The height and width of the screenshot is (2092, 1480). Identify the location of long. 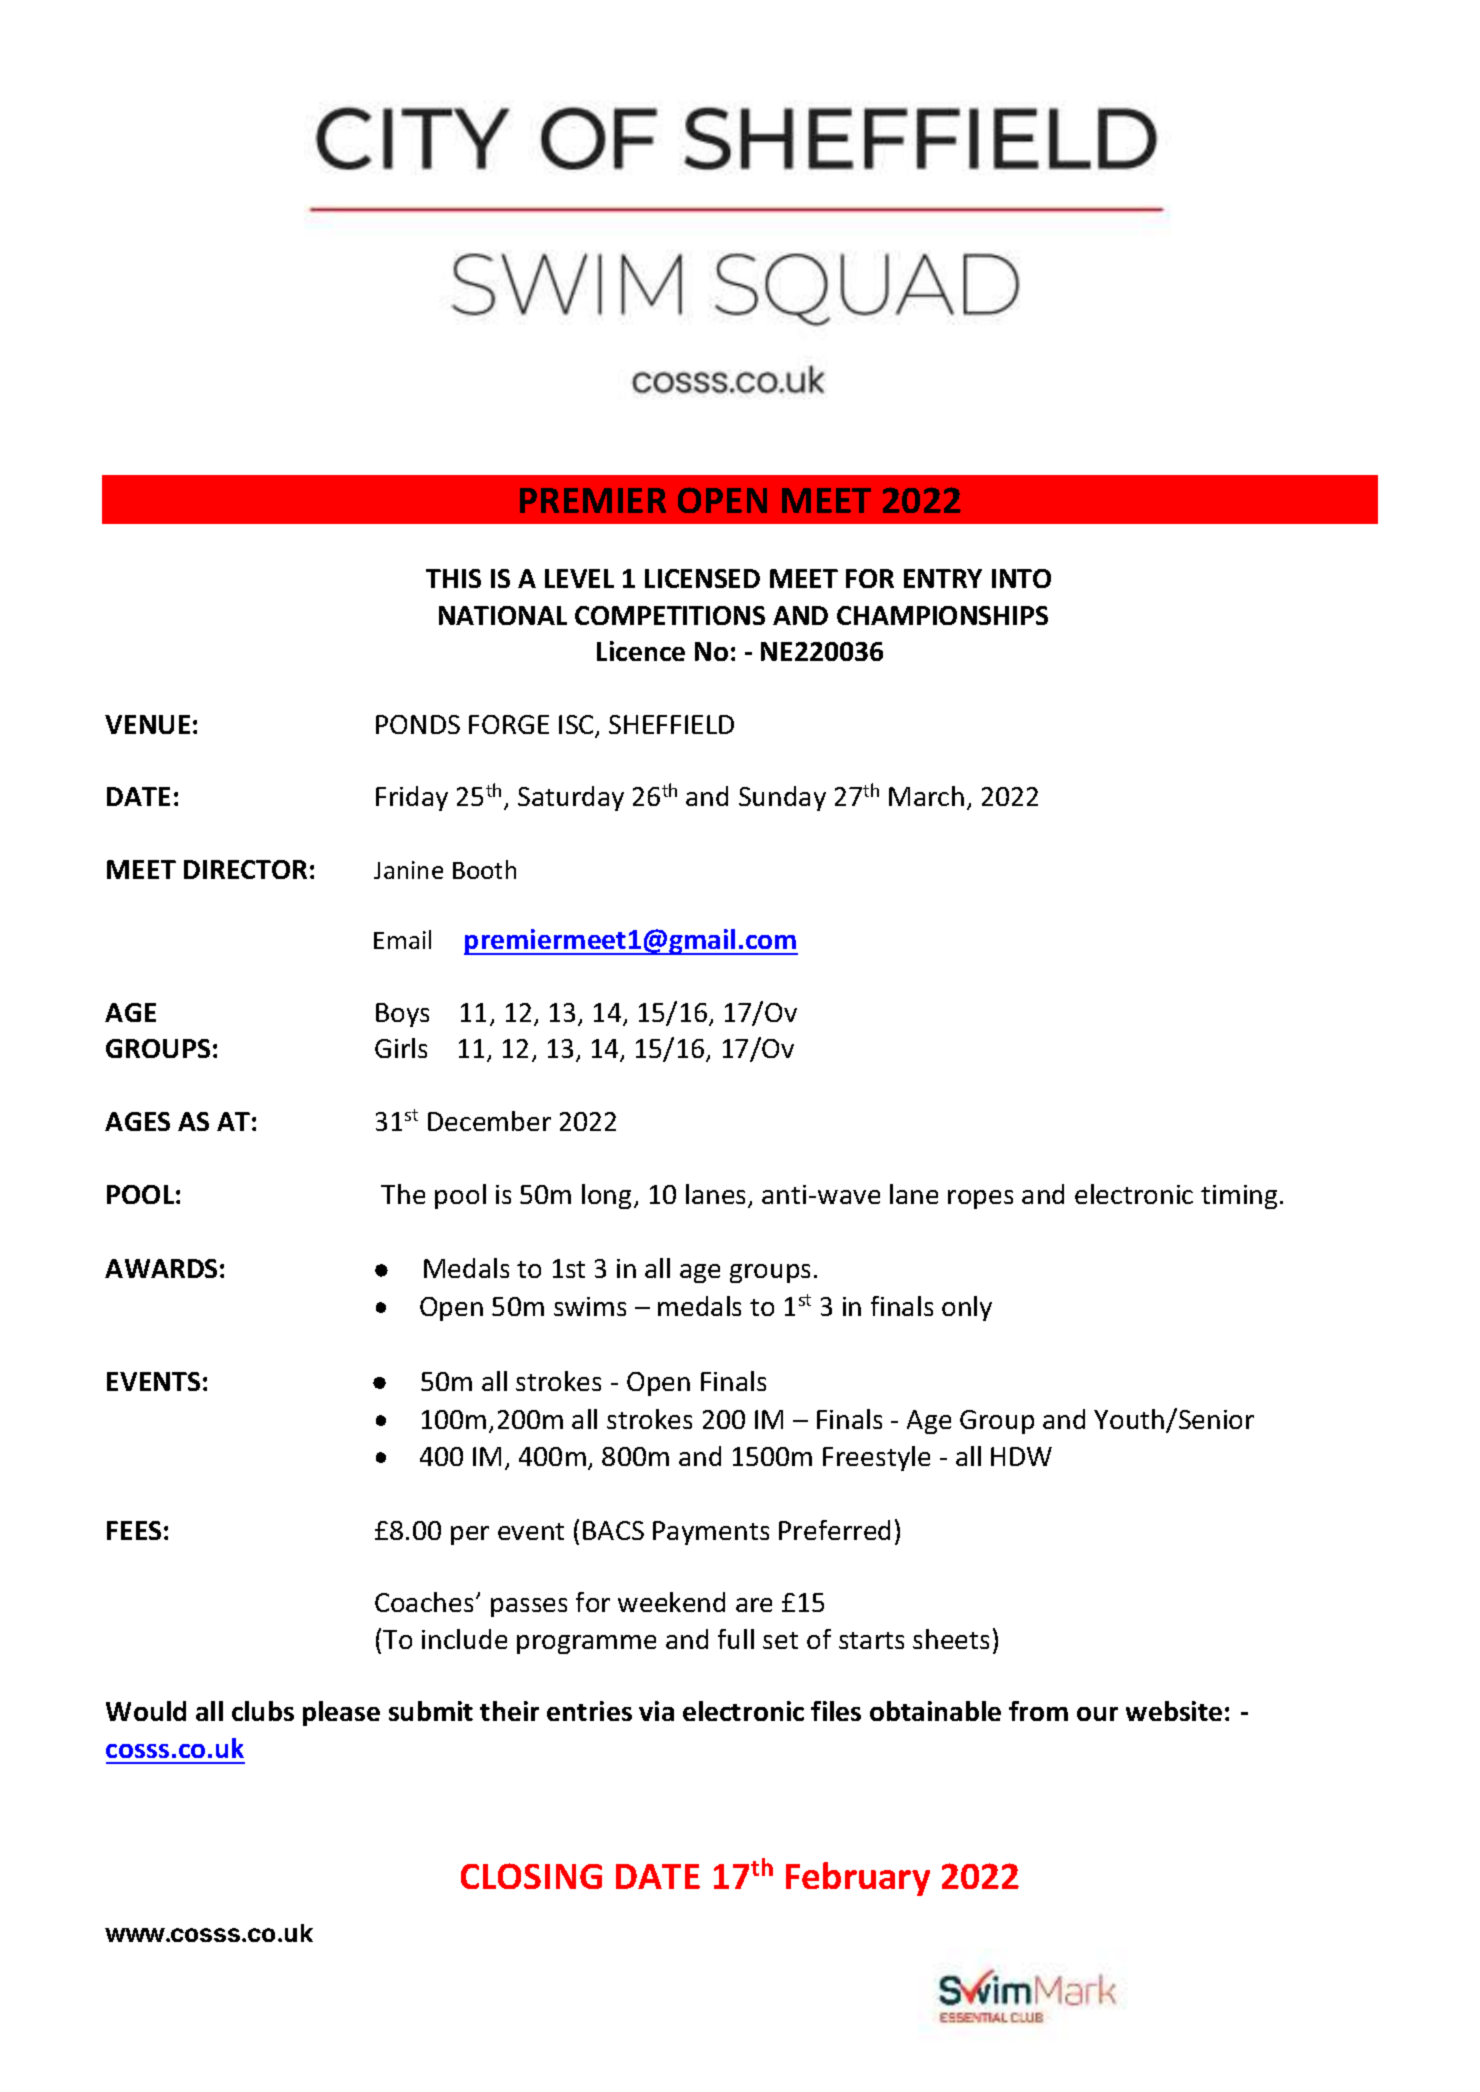
(606, 1196).
